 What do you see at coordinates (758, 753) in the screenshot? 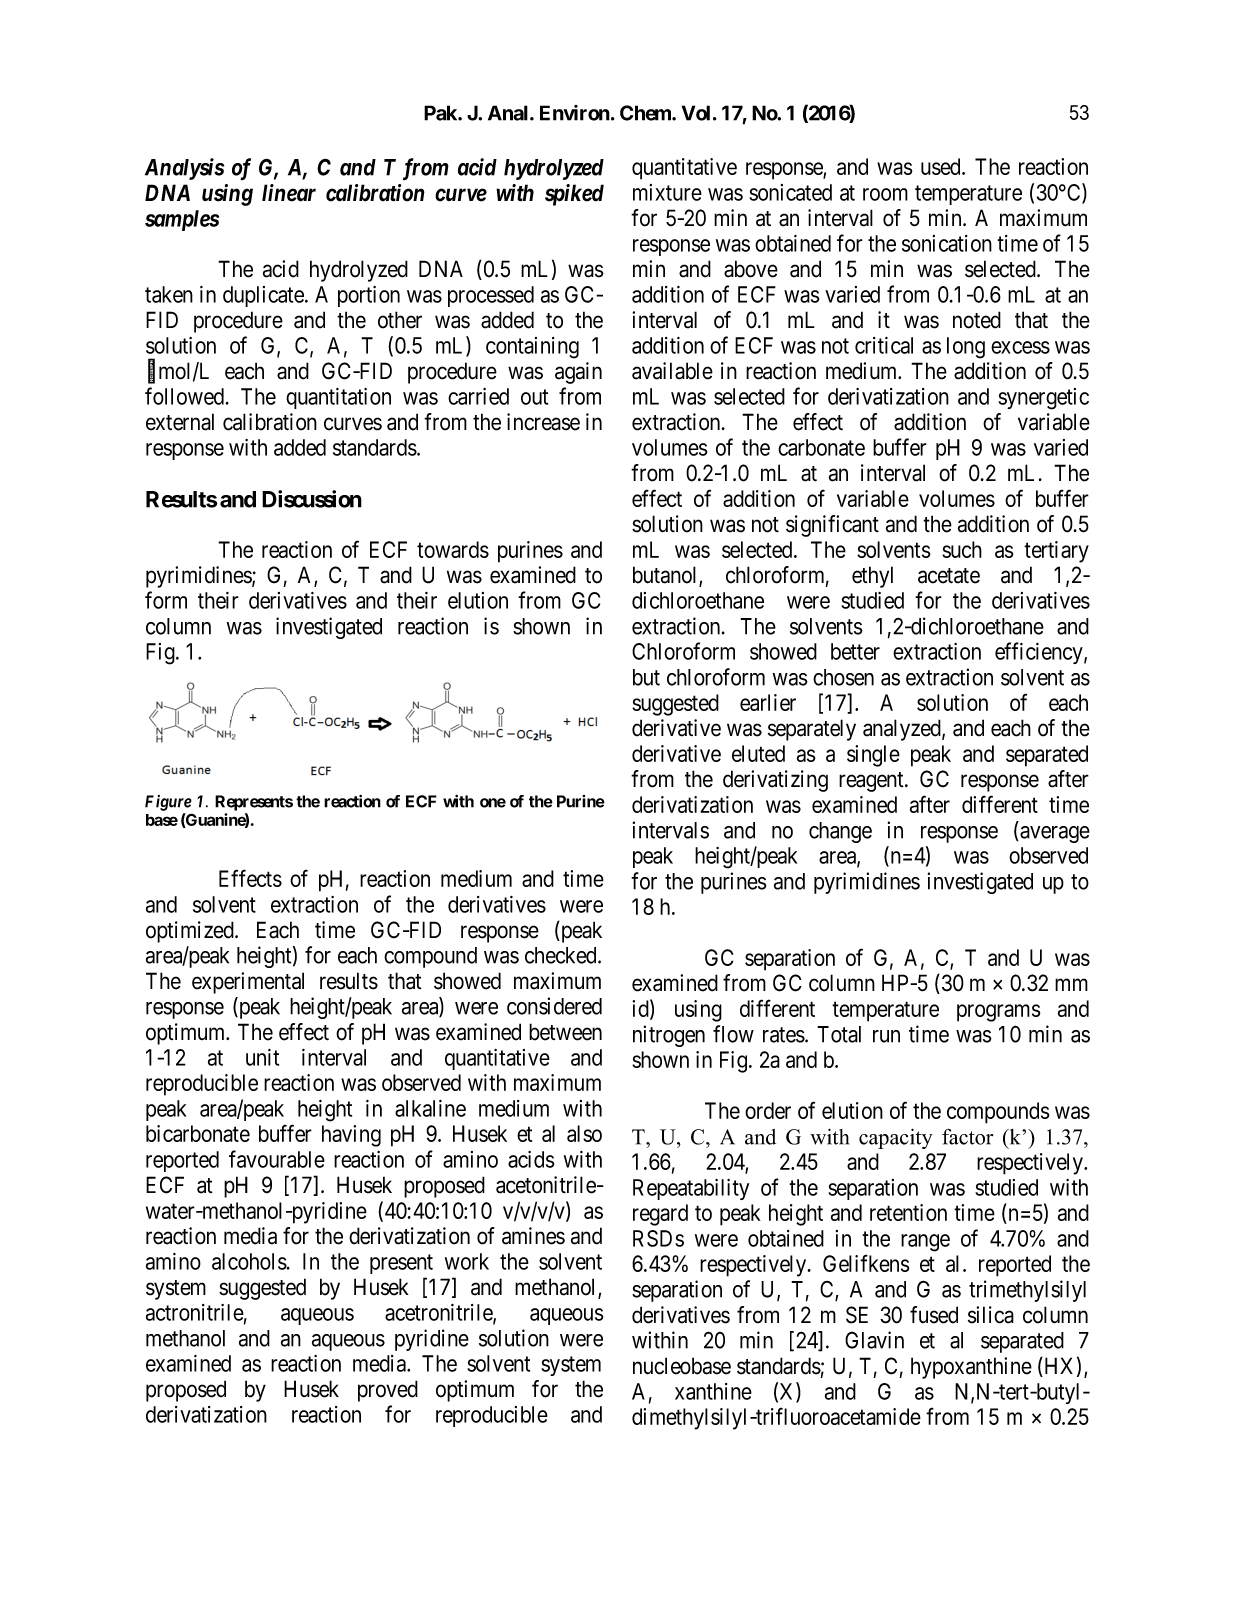
I see `eluted` at bounding box center [758, 753].
